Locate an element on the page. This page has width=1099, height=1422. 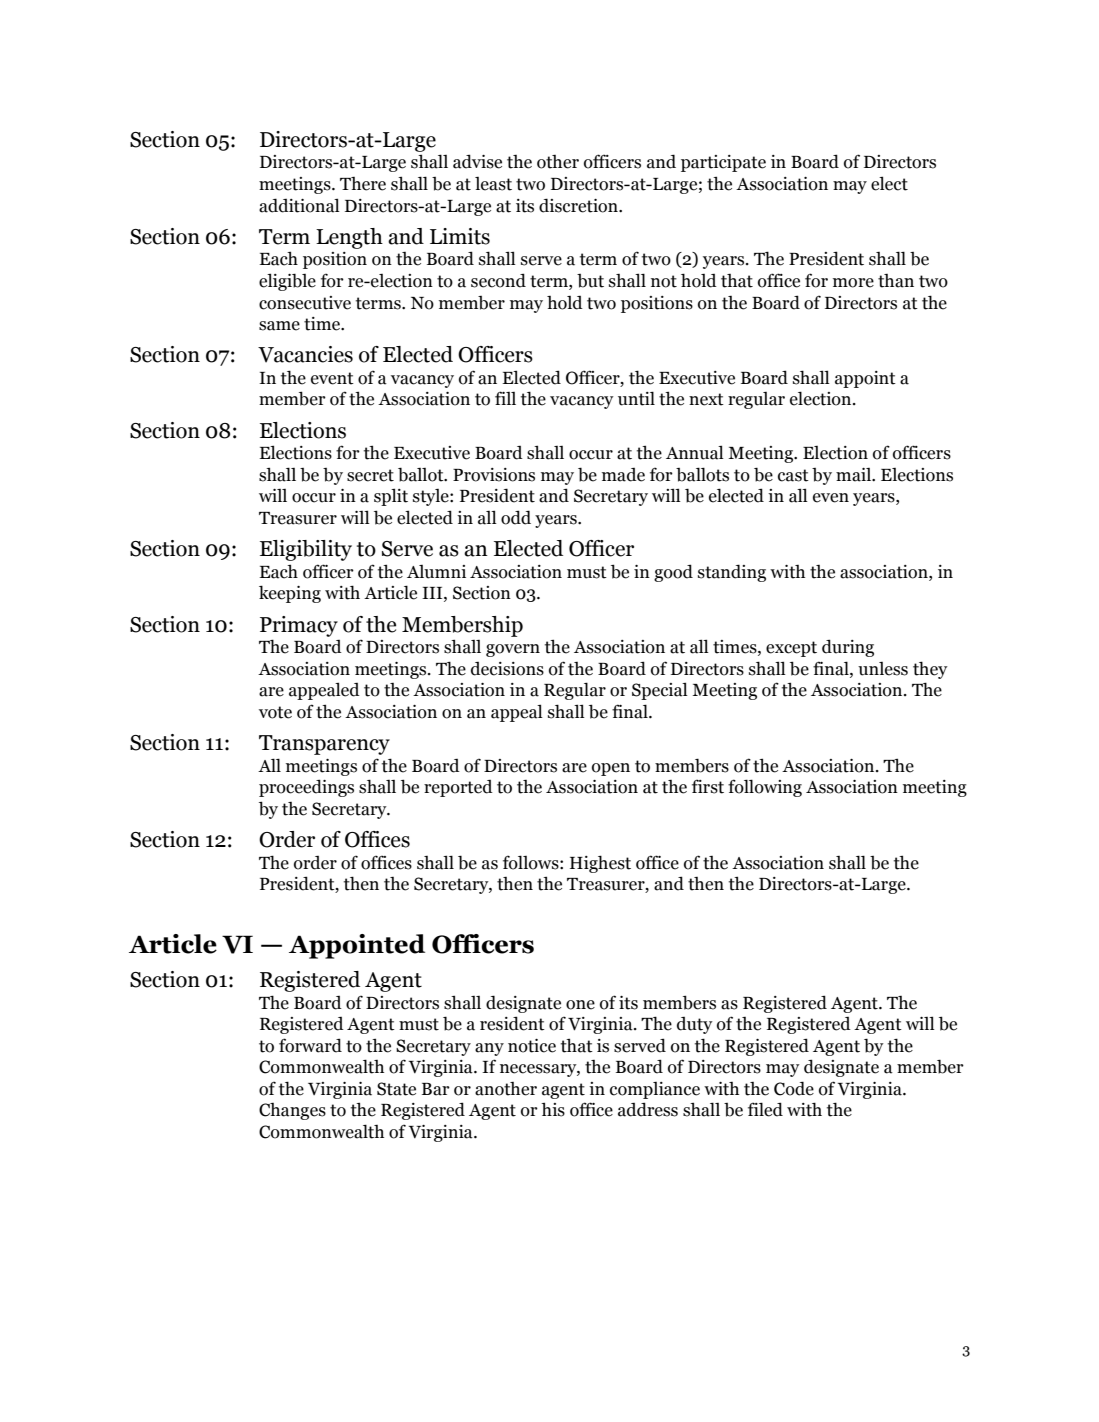
State is located at coordinates (396, 1089).
